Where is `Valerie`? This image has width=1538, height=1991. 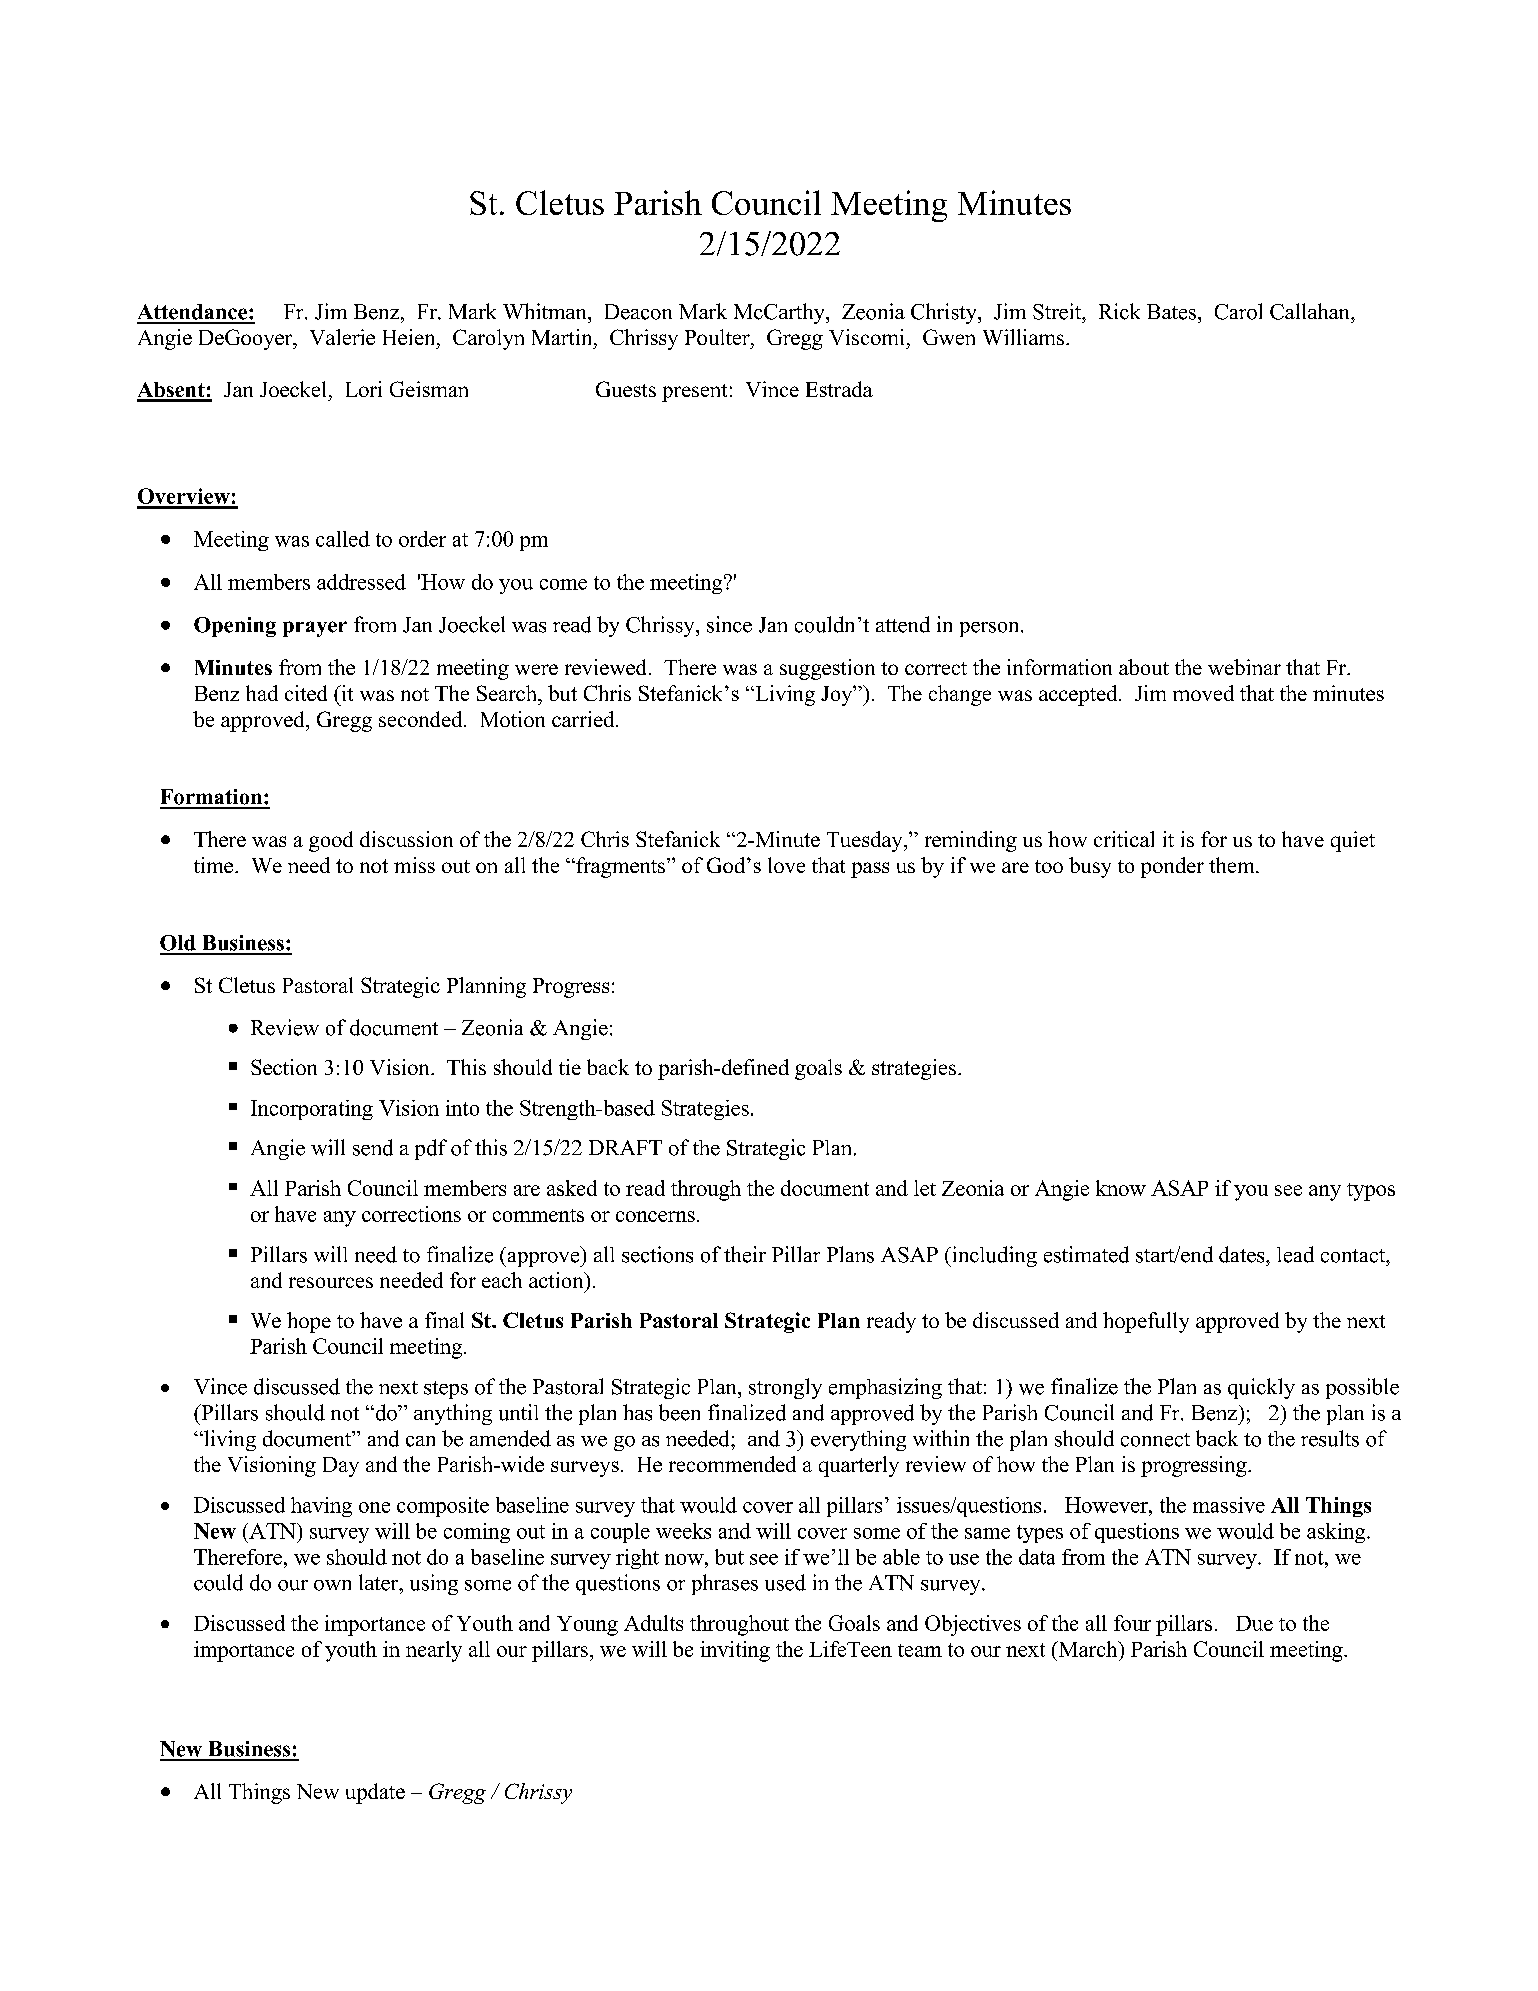
Valerie is located at coordinates (342, 337).
